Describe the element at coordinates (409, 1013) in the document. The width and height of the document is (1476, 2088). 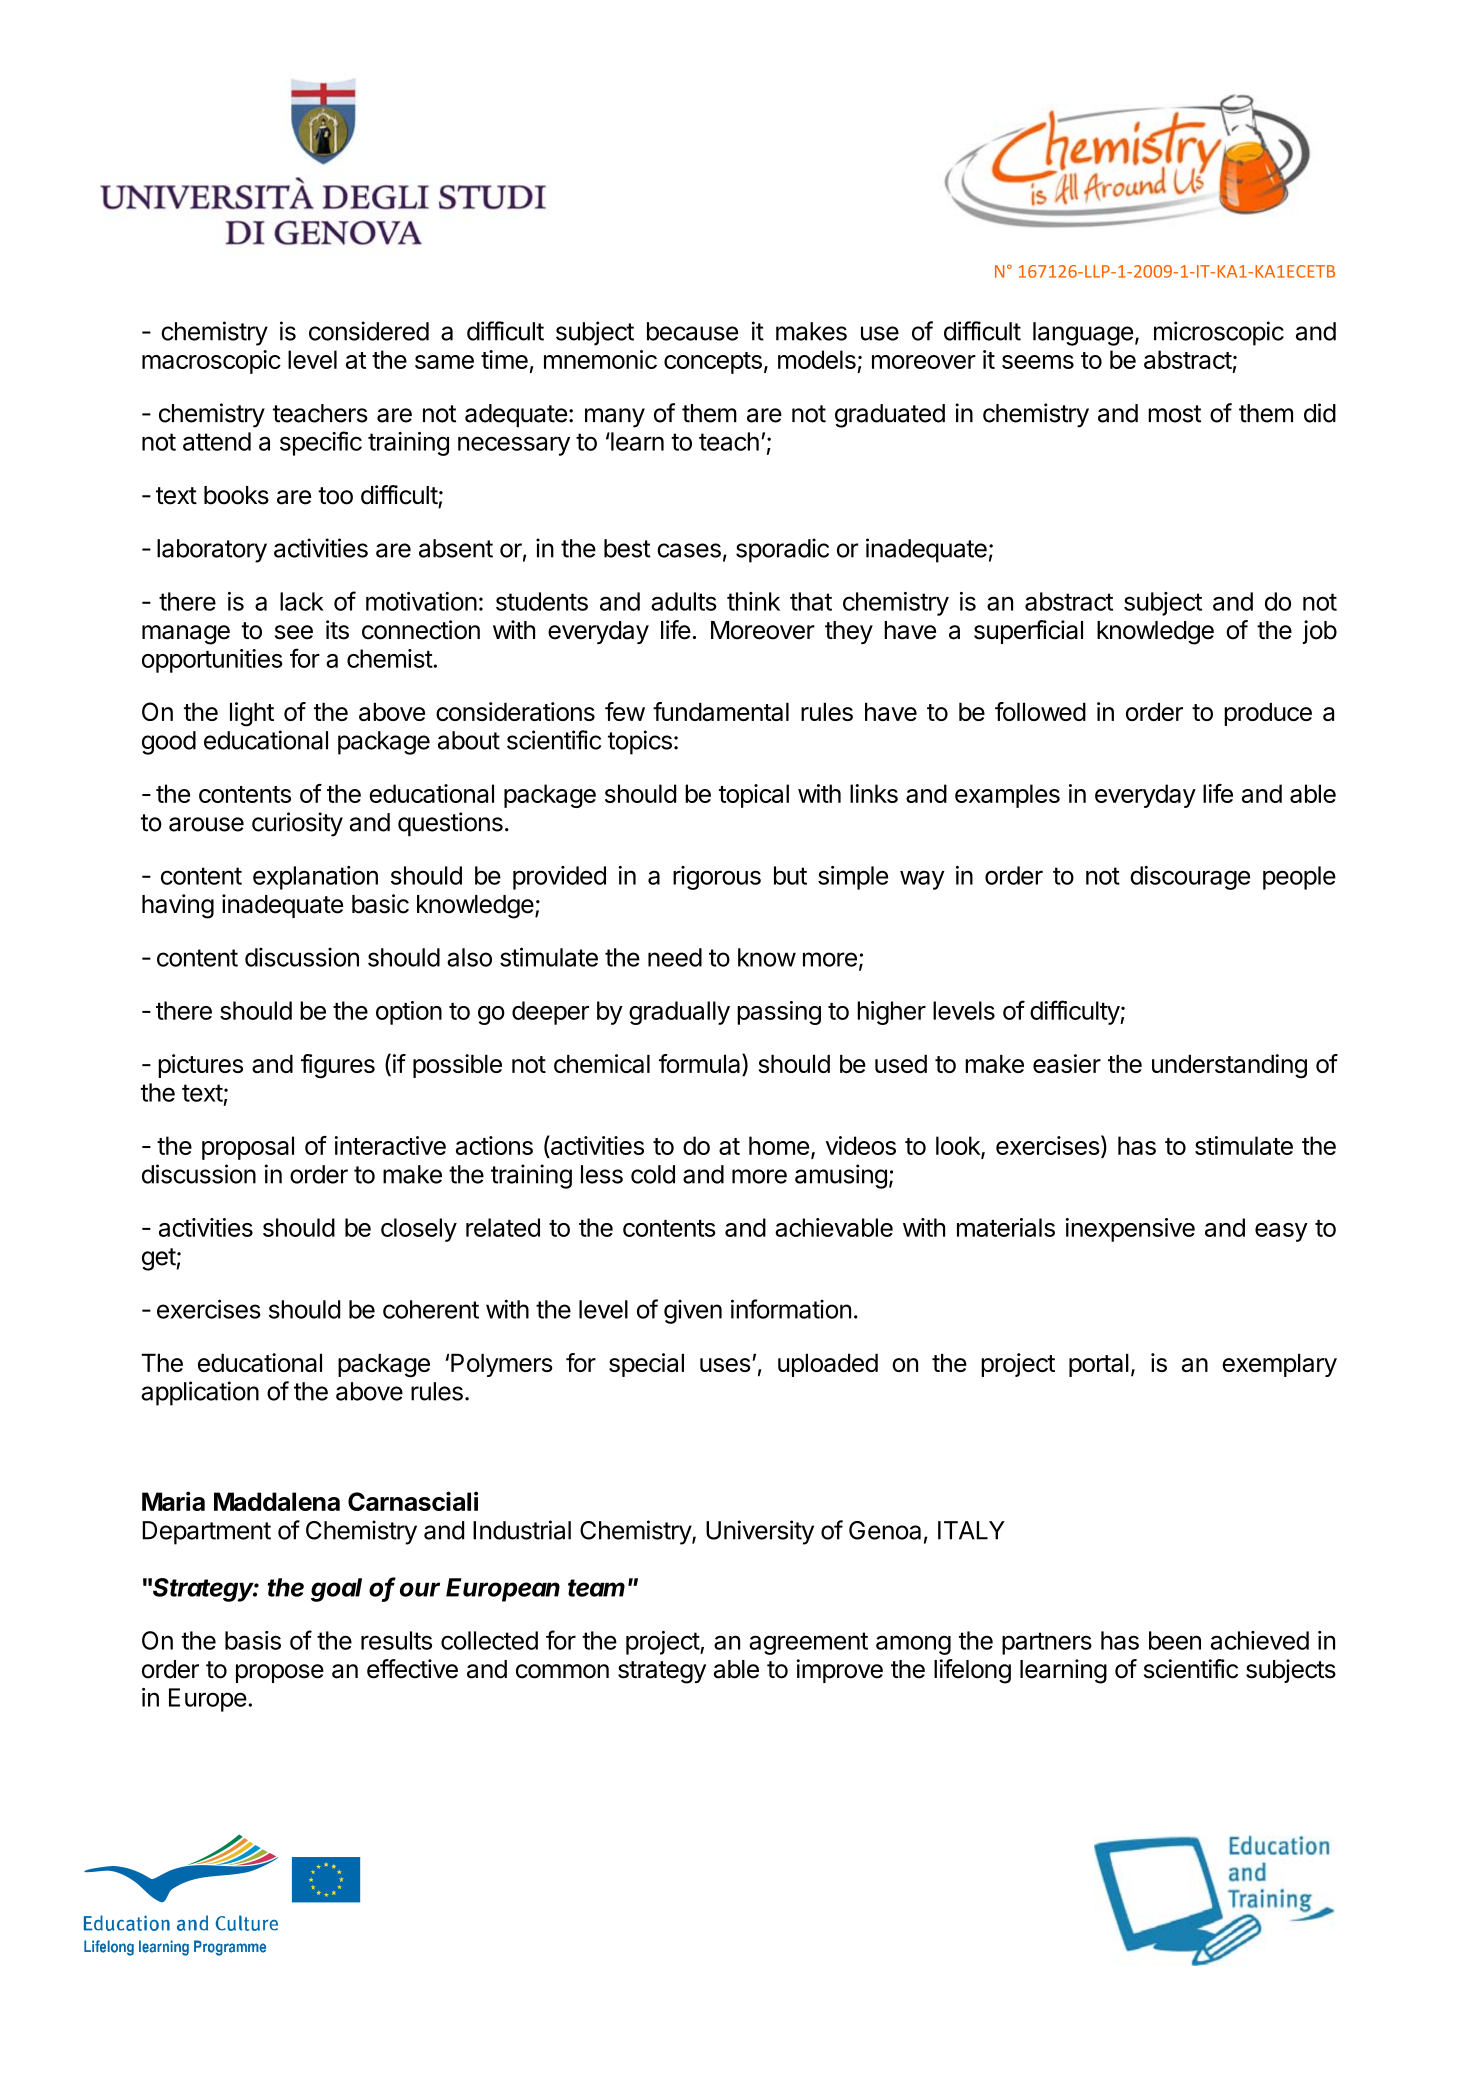
I see `option` at that location.
